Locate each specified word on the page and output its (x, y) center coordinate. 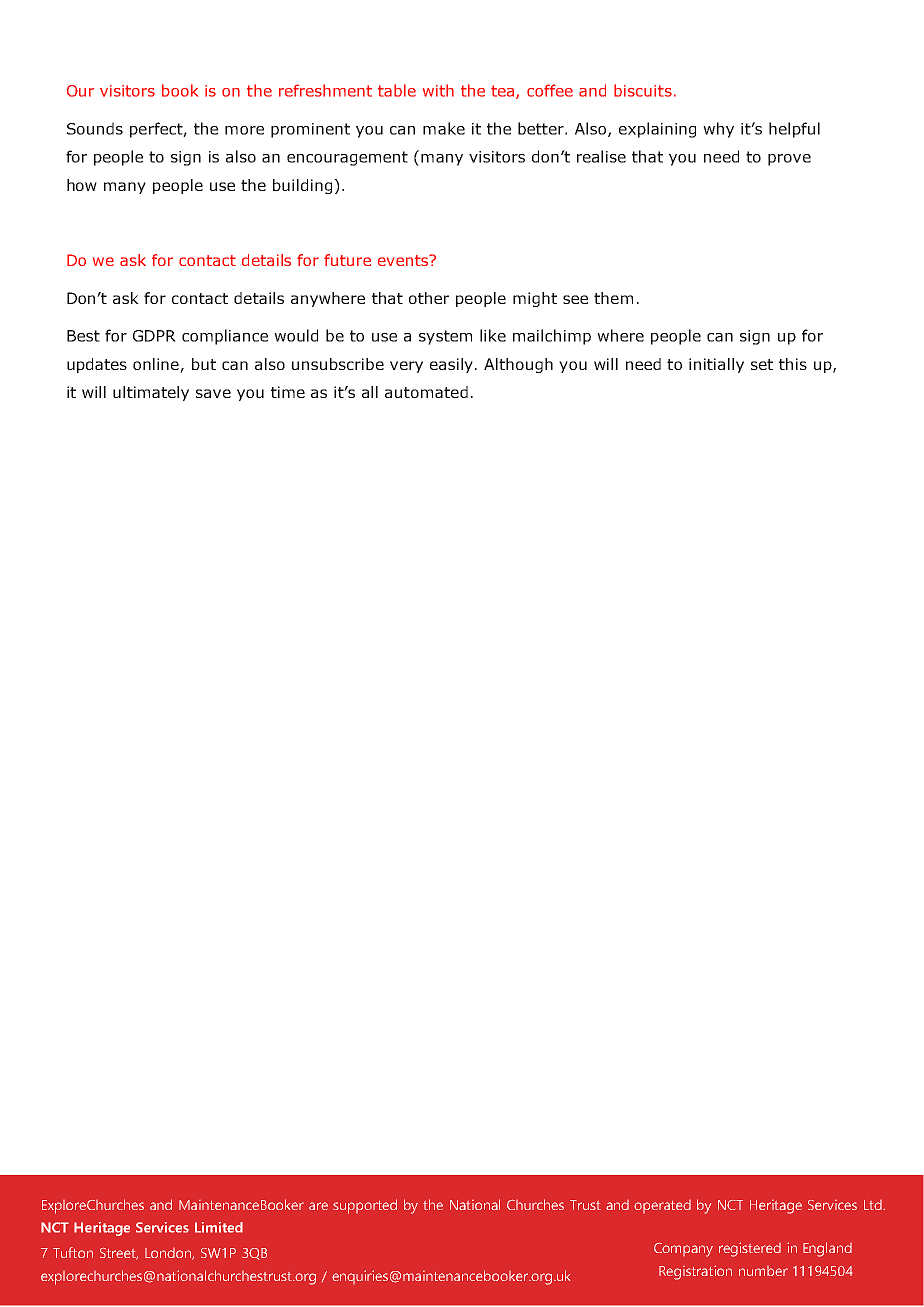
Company (683, 1250)
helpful (794, 130)
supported (365, 1206)
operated (662, 1206)
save (213, 393)
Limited (219, 1227)
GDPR (154, 336)
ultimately (151, 393)
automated (426, 392)
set (762, 364)
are (318, 1206)
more (244, 130)
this (793, 364)
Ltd (874, 1205)
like (493, 335)
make (444, 128)
